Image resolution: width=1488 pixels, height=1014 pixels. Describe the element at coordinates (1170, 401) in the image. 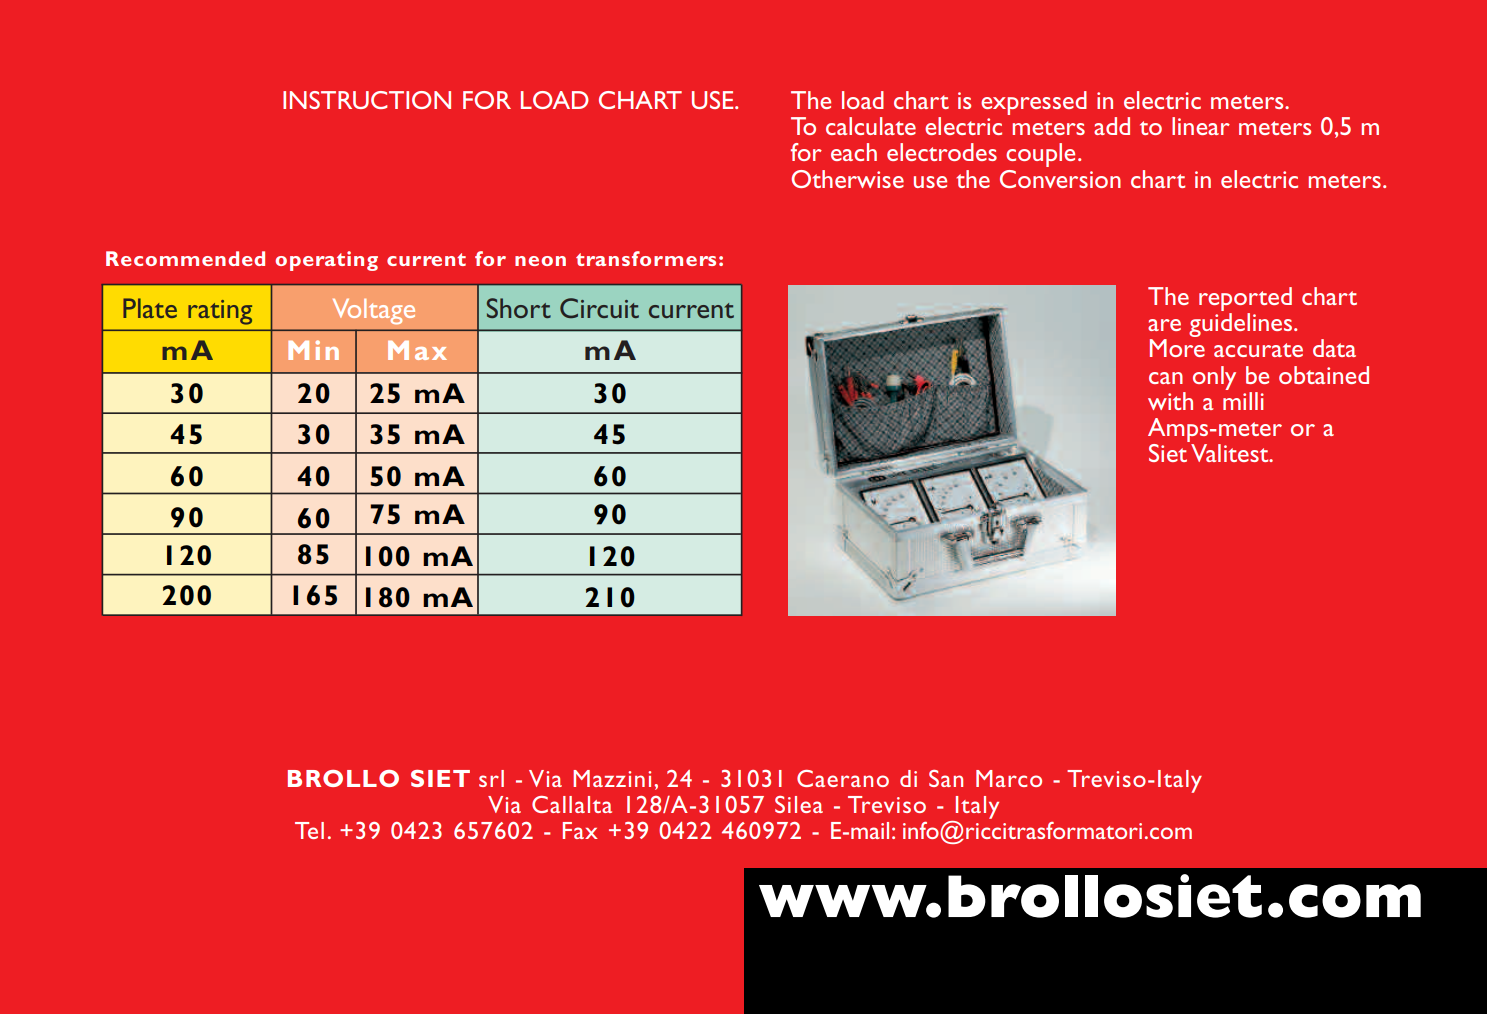

I see `with` at that location.
